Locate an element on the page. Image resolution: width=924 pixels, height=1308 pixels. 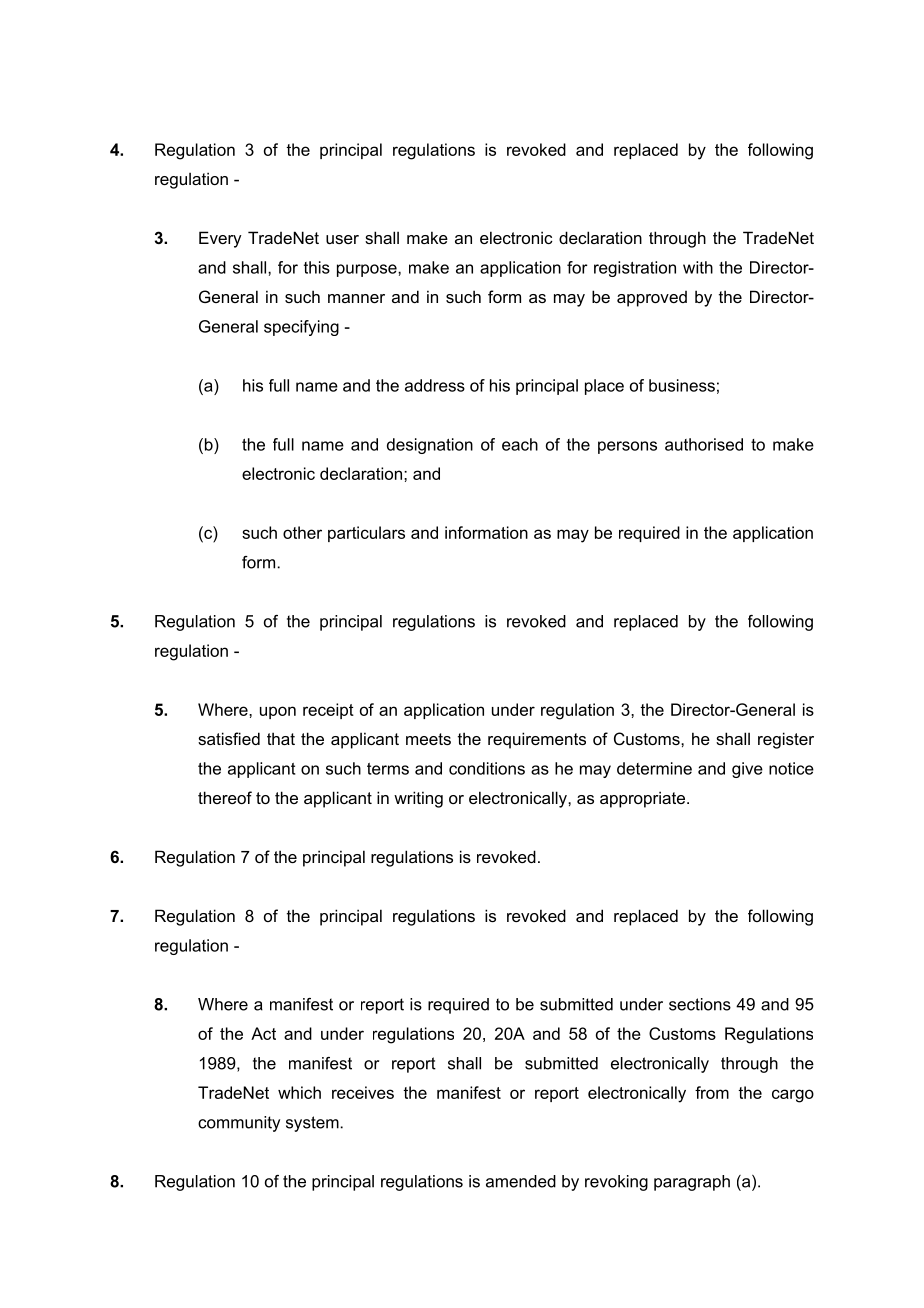
requirements is located at coordinates (537, 740).
